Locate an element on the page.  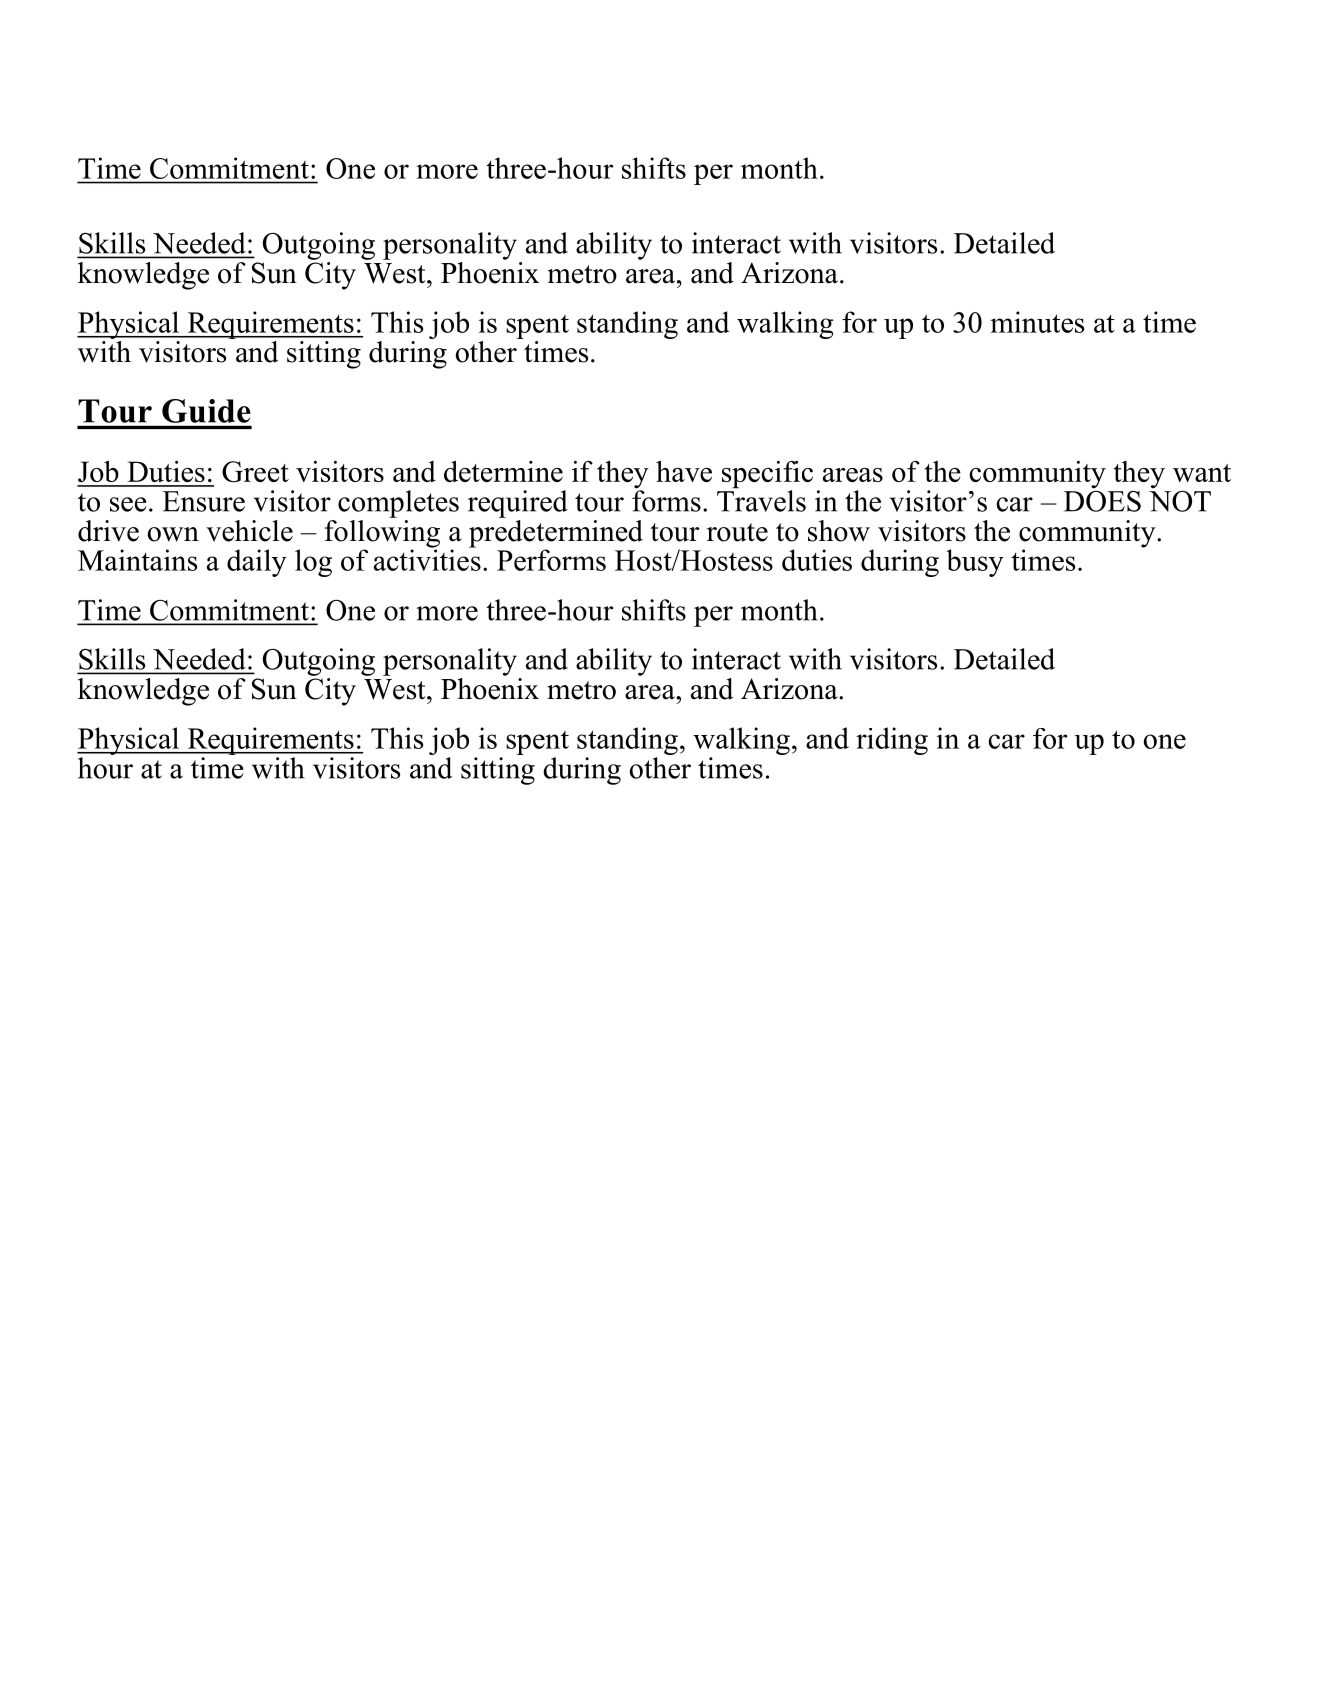
vehicle is located at coordinates (249, 531).
